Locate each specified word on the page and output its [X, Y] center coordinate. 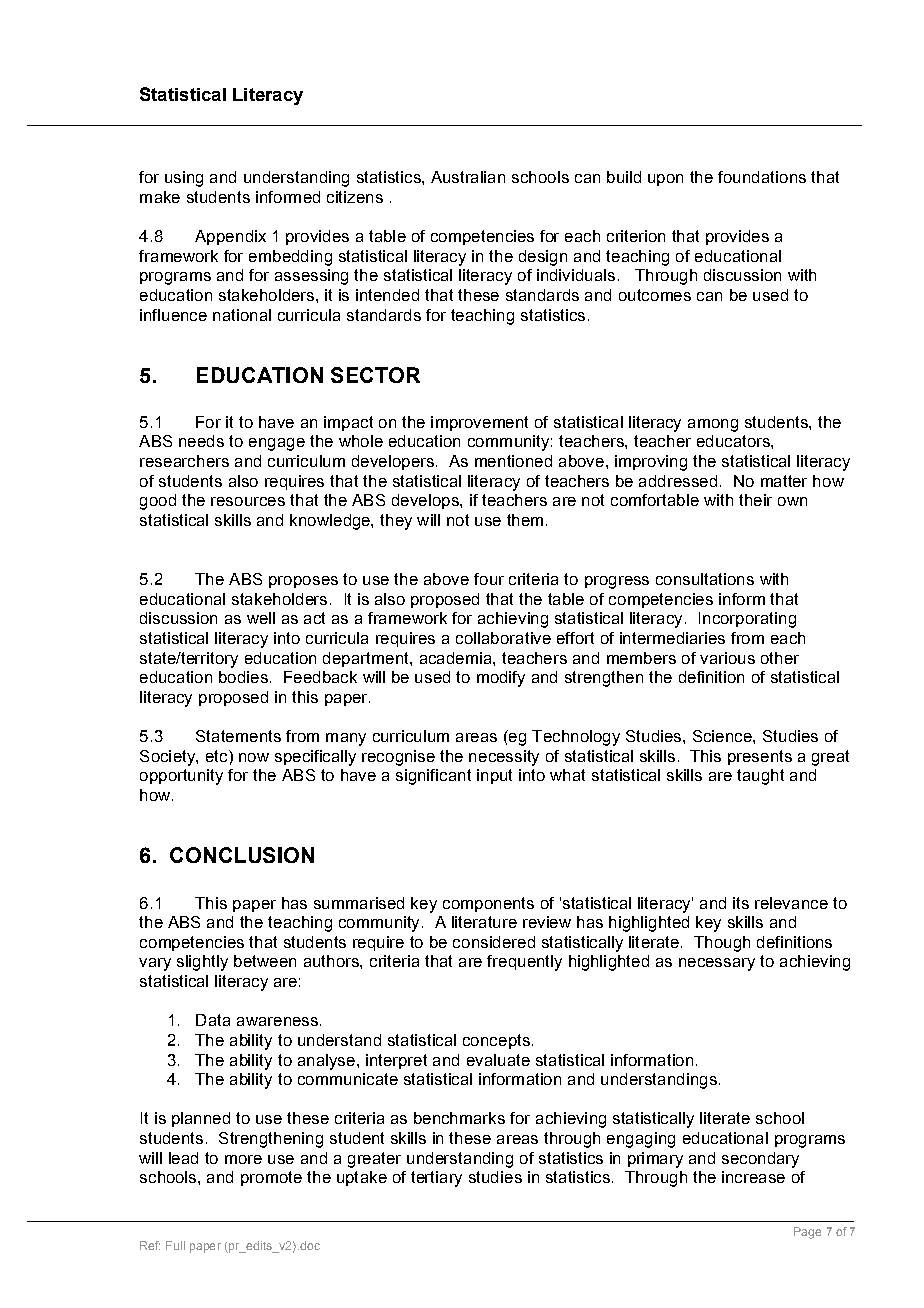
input [494, 776]
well [261, 618]
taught [760, 777]
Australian [468, 177]
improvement [479, 423]
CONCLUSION [242, 855]
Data [213, 1020]
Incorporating [747, 620]
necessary [717, 964]
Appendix [230, 237]
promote [271, 1178]
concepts [496, 1041]
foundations [762, 177]
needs [201, 441]
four [489, 579]
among [713, 425]
